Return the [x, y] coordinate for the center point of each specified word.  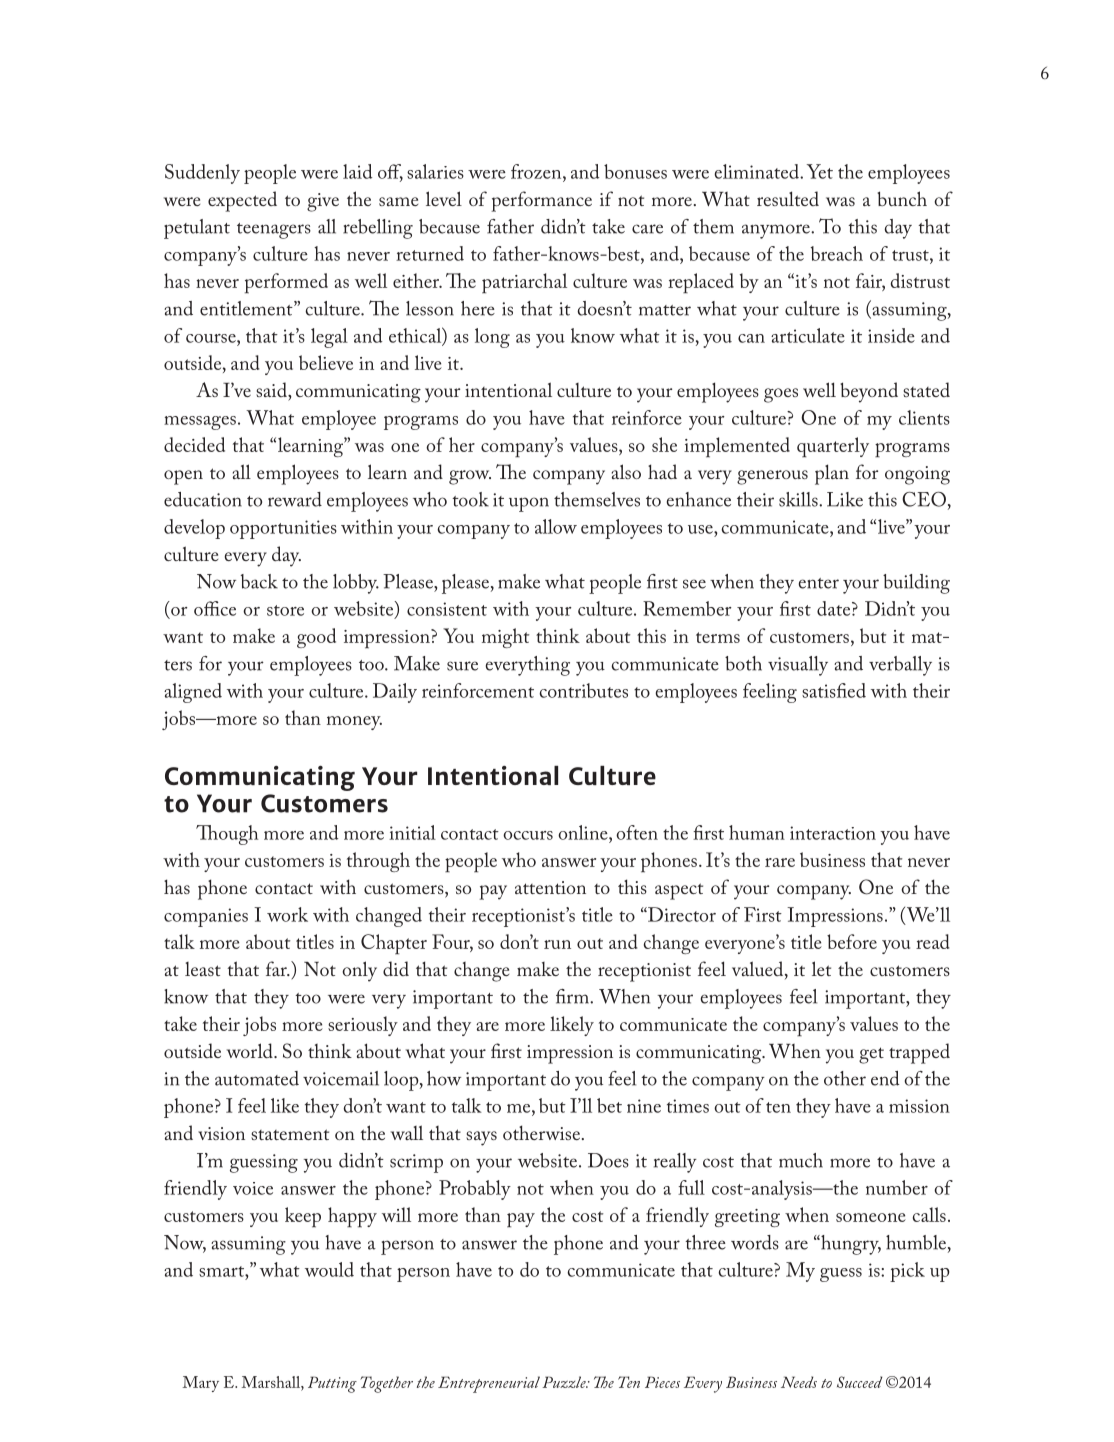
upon [529, 504]
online [584, 832]
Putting [332, 1384]
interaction [833, 833]
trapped [919, 1053]
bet [609, 1105]
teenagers [274, 231]
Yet [820, 171]
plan [832, 474]
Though [227, 835]
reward [295, 499]
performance [541, 201]
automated [257, 1078]
